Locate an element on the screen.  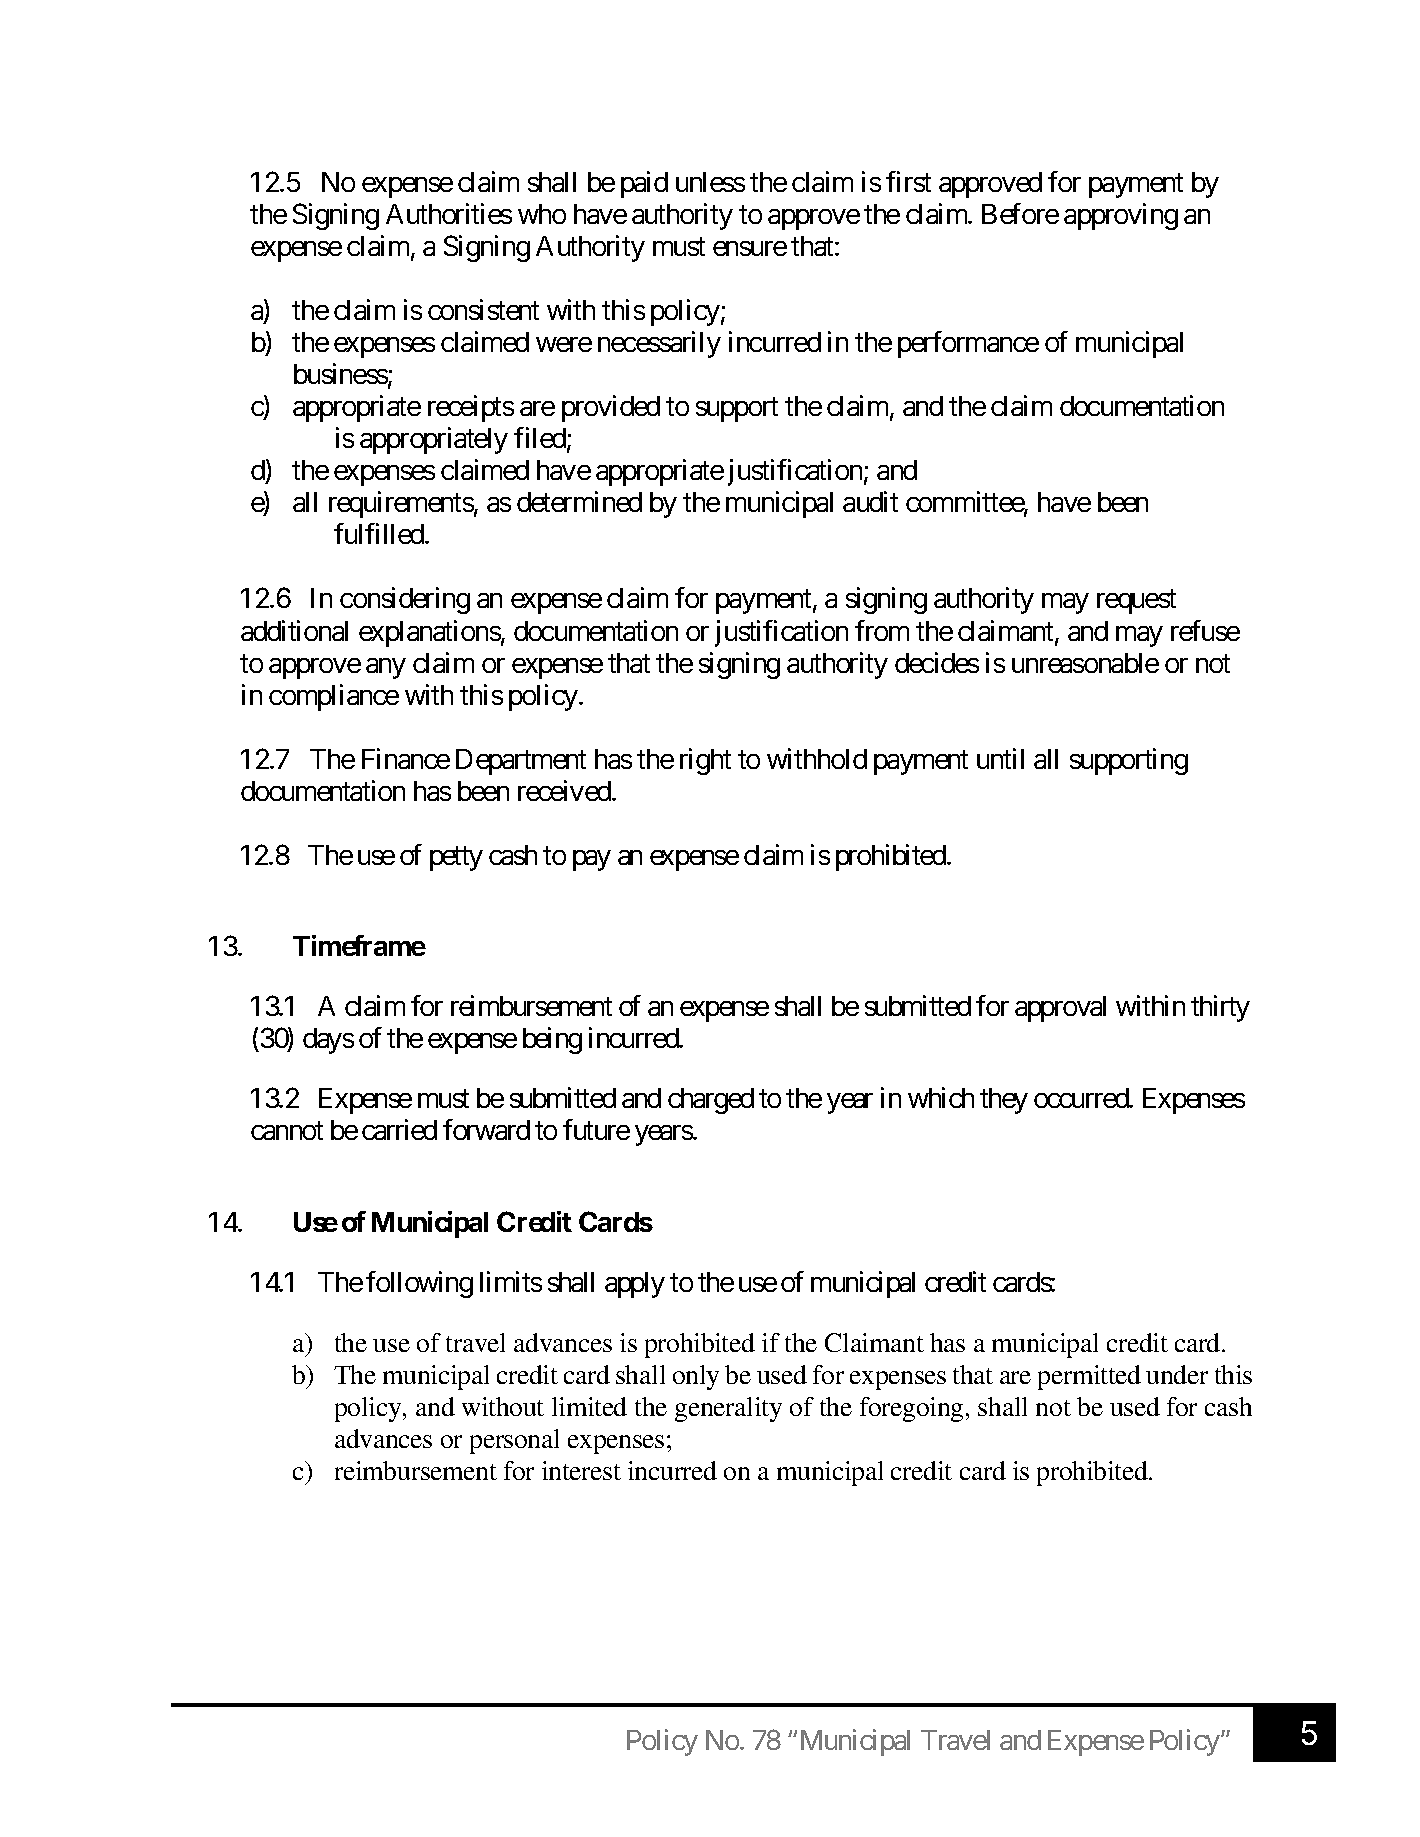
generality is located at coordinates (728, 1409).
